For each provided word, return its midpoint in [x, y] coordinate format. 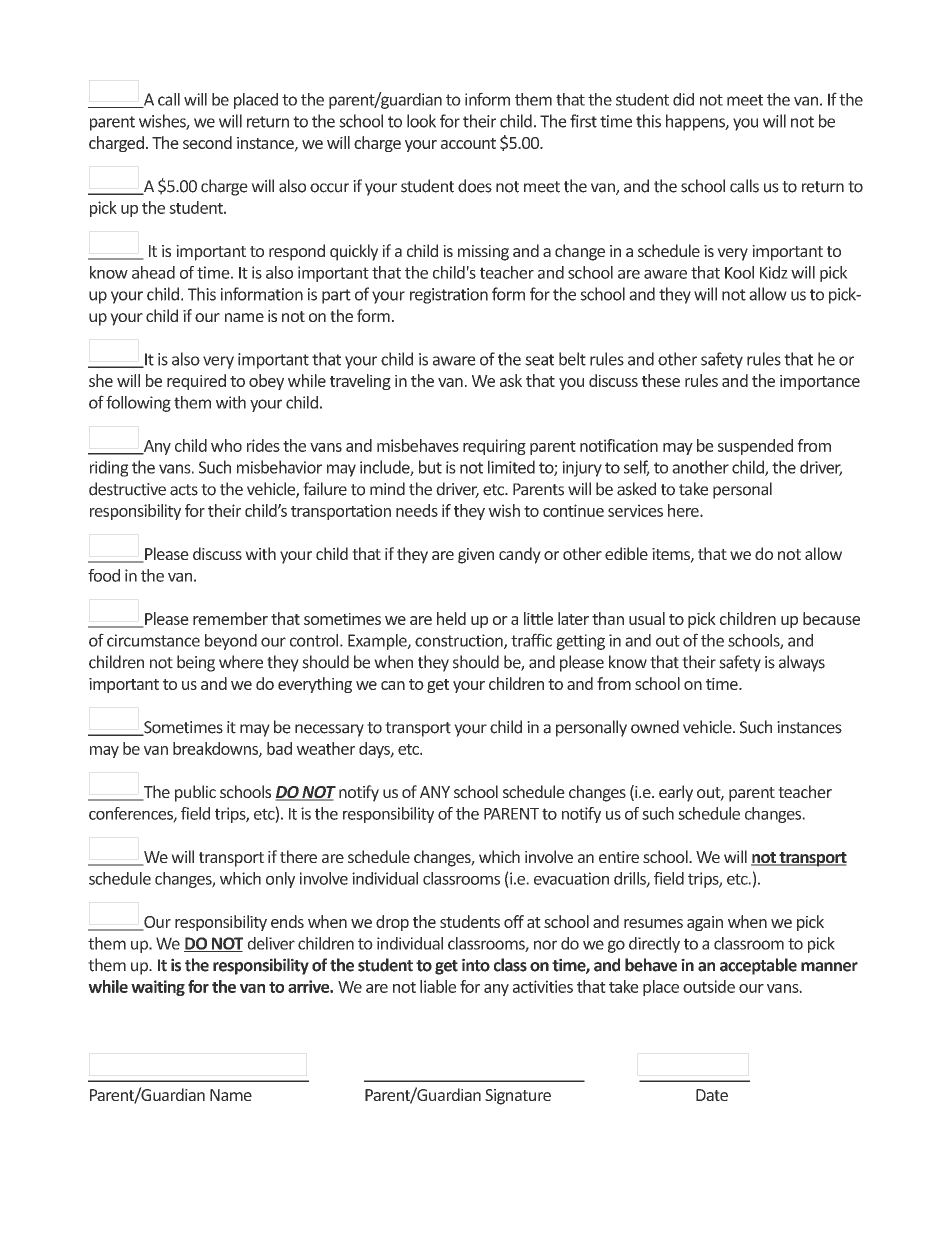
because [831, 618]
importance [820, 382]
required [196, 382]
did [683, 99]
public [195, 793]
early [676, 793]
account [468, 143]
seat [539, 360]
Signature [518, 1097]
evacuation [571, 878]
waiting [158, 988]
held [451, 618]
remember [230, 618]
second [207, 142]
